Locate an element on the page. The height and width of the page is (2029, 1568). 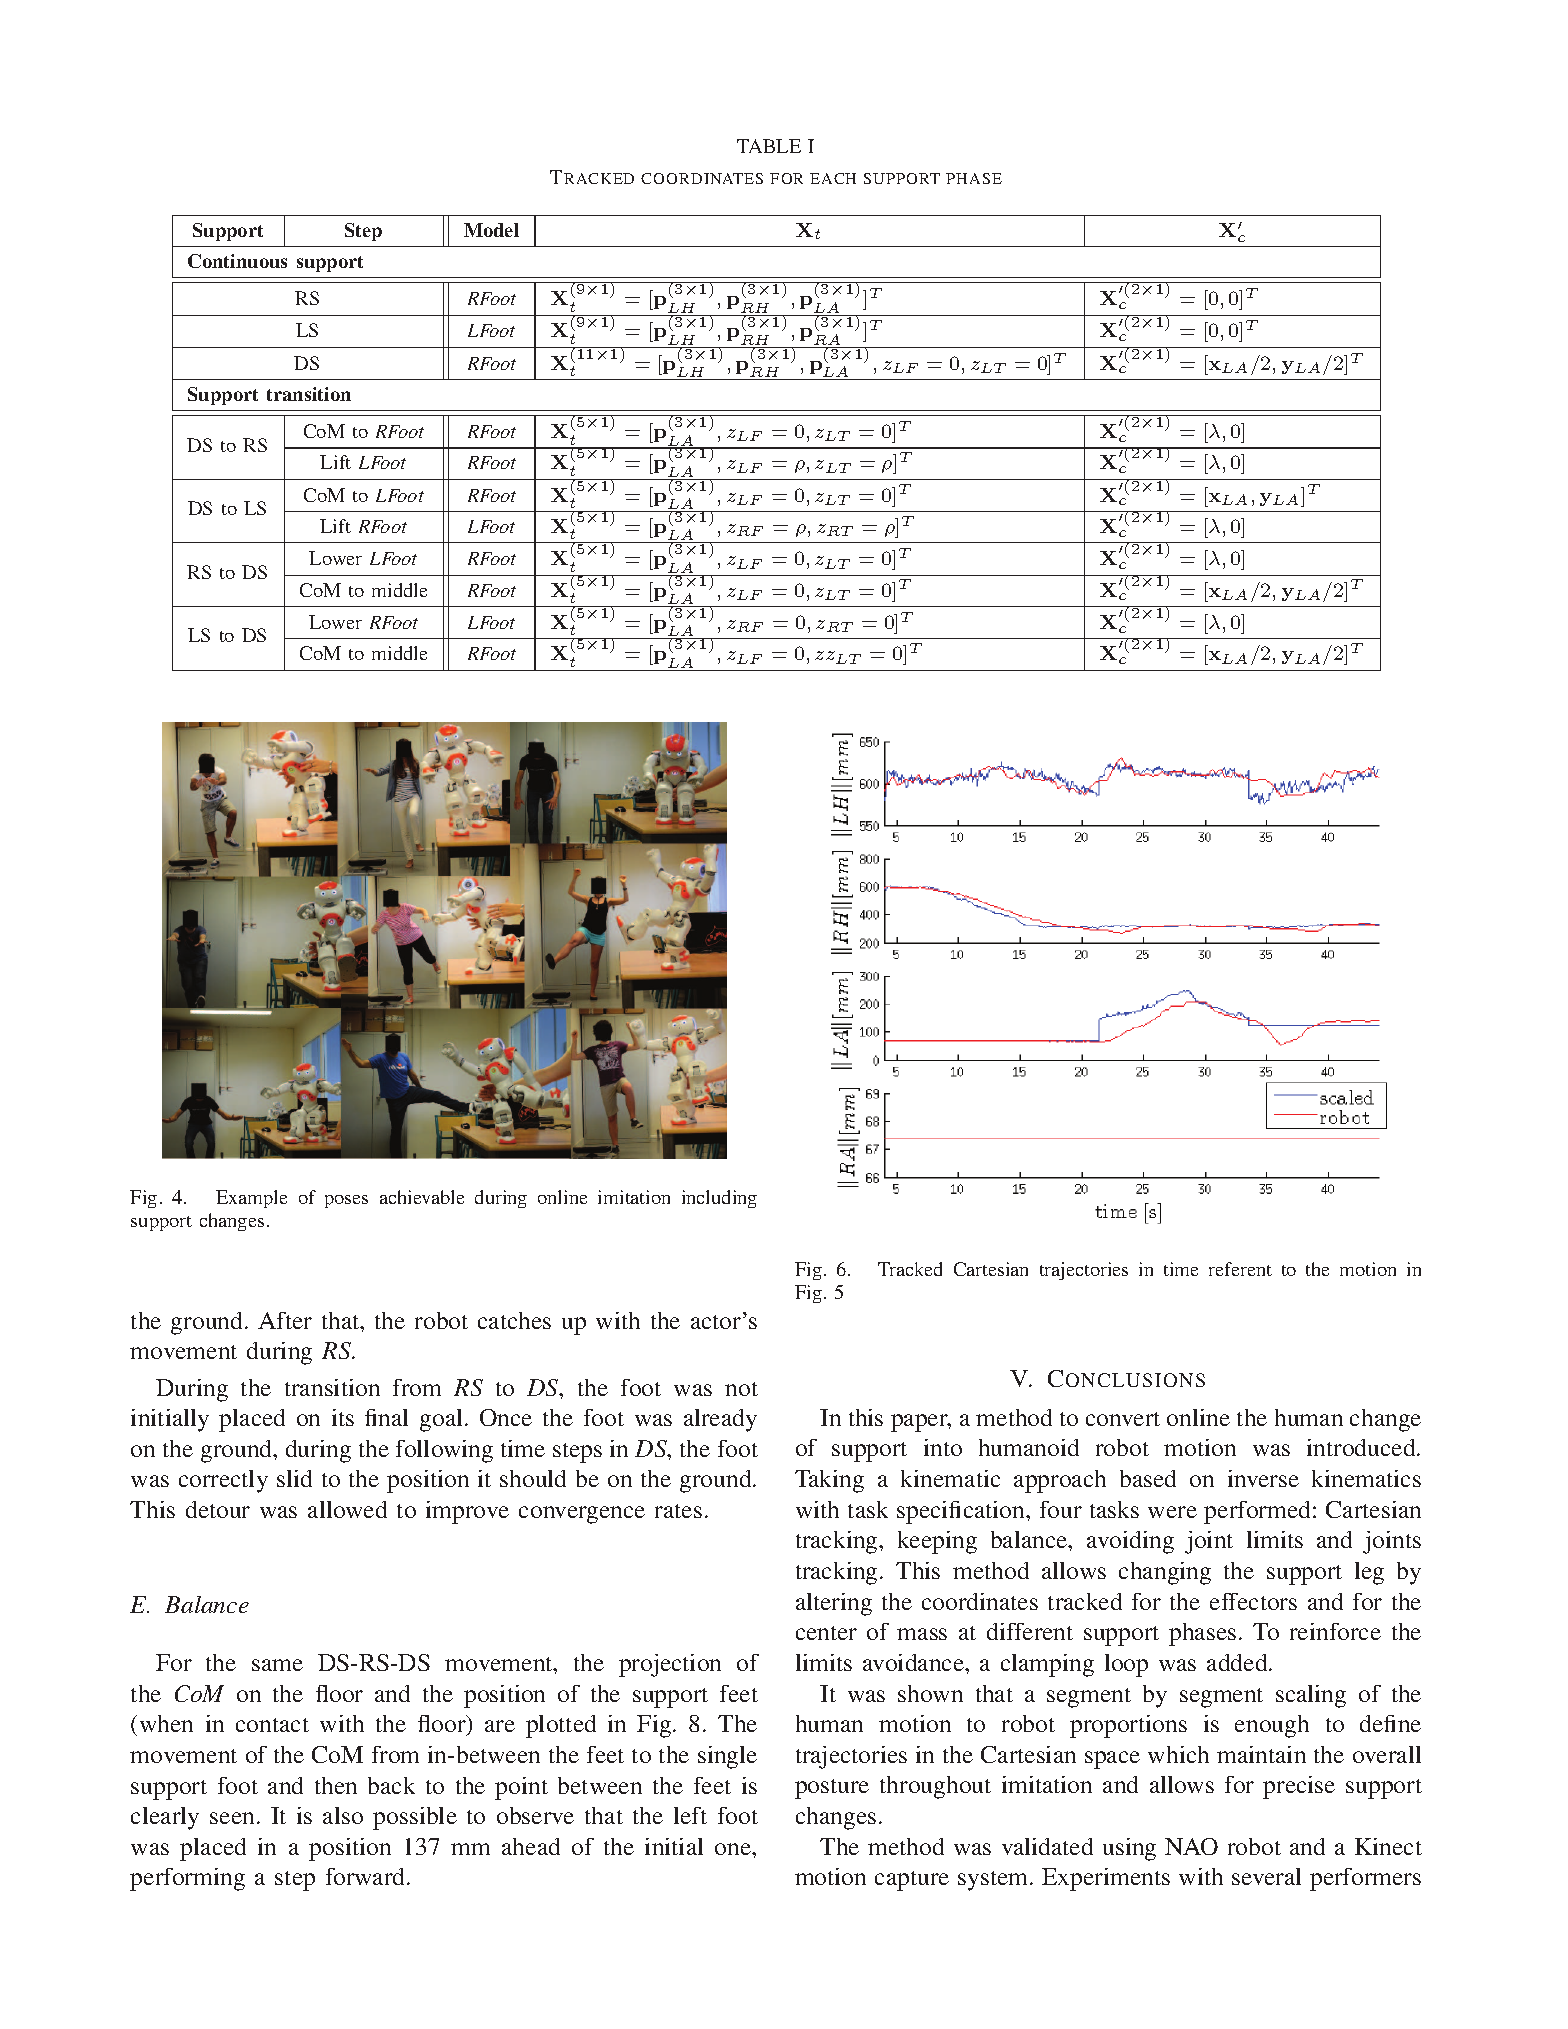
TABLE is located at coordinates (769, 146).
